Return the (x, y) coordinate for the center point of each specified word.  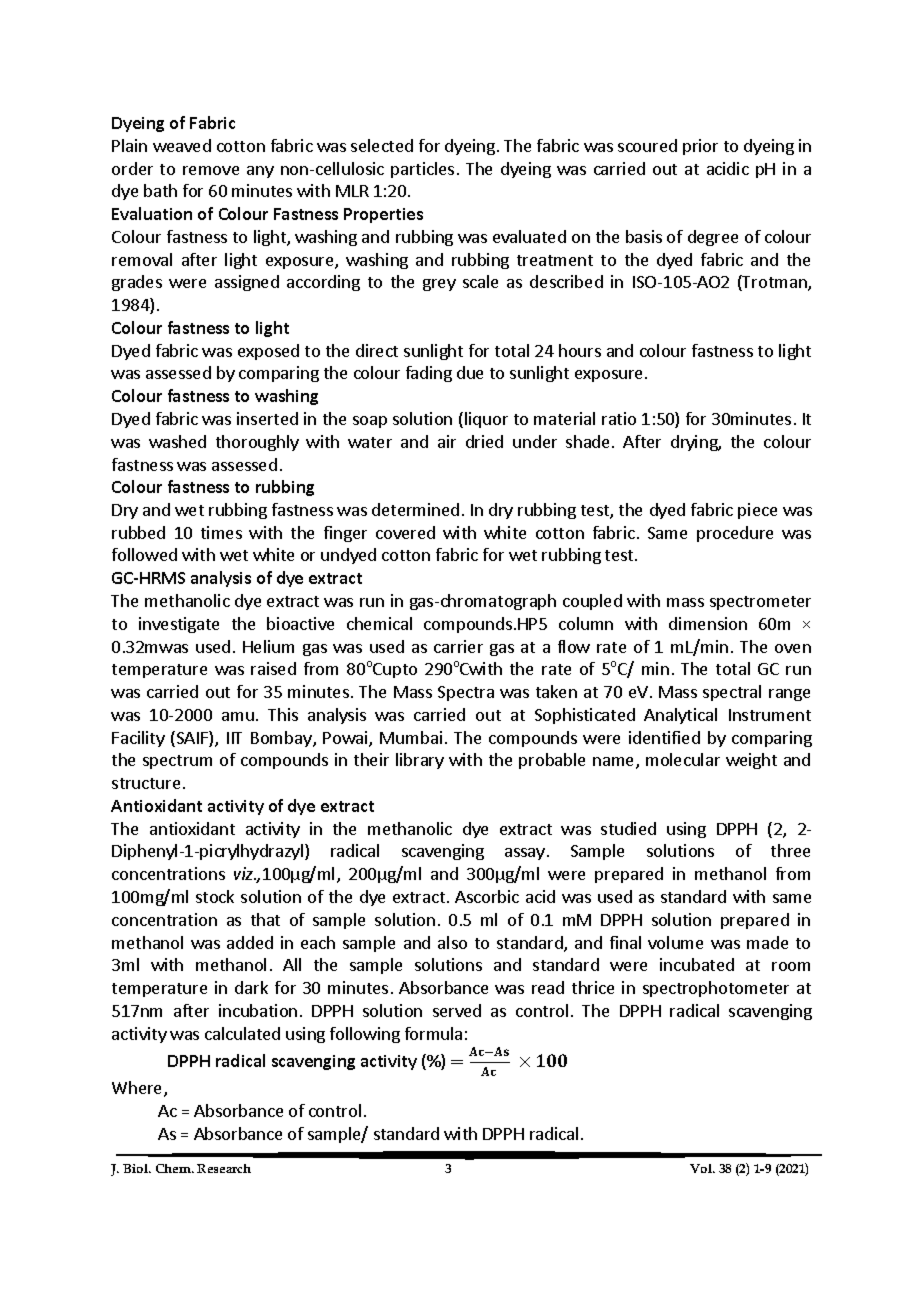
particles (422, 170)
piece (757, 511)
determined (415, 509)
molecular (683, 759)
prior (700, 147)
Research (224, 1168)
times (221, 532)
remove (211, 170)
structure (146, 783)
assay (525, 854)
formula (433, 1033)
